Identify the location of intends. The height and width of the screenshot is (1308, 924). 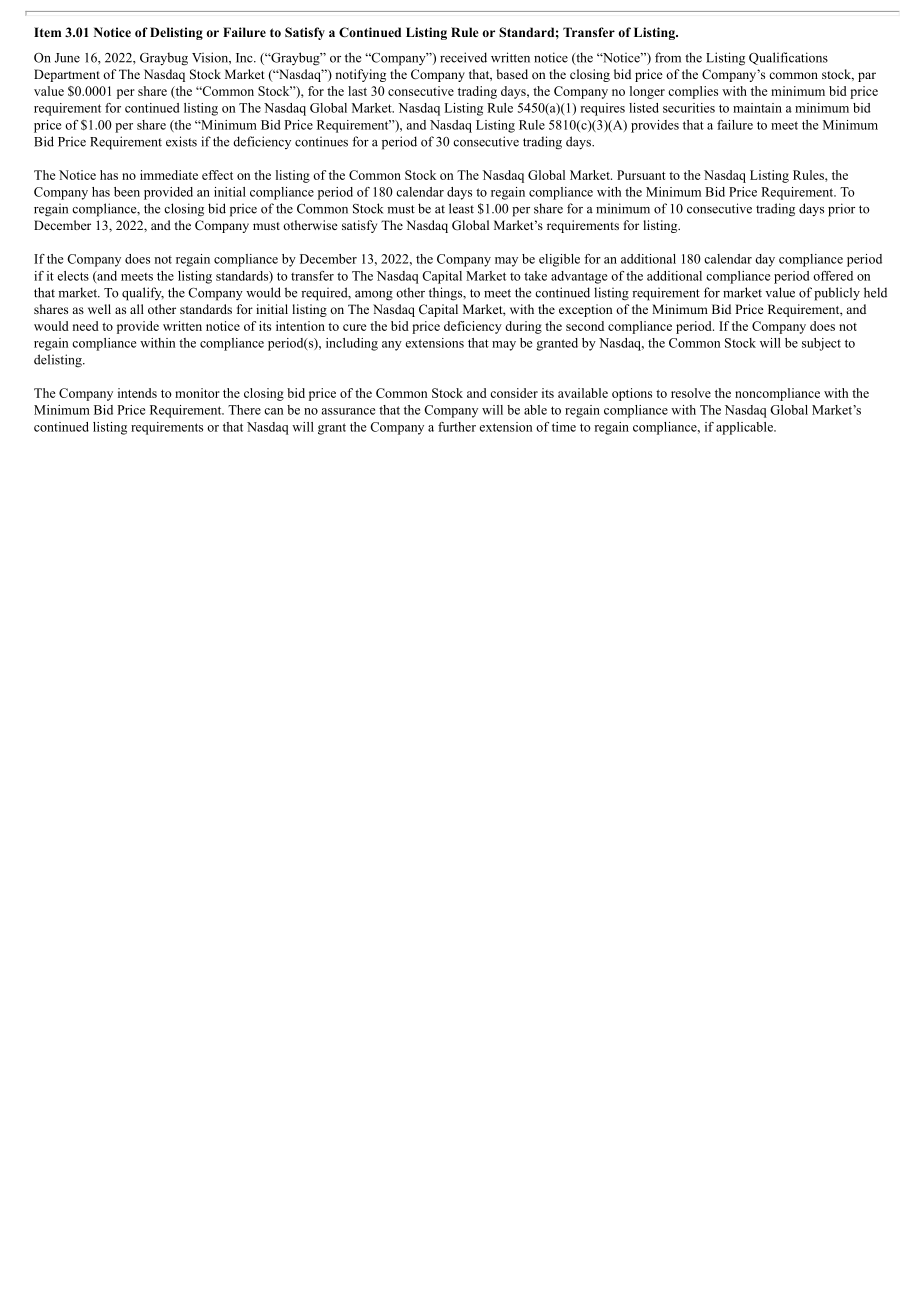
(137, 393).
